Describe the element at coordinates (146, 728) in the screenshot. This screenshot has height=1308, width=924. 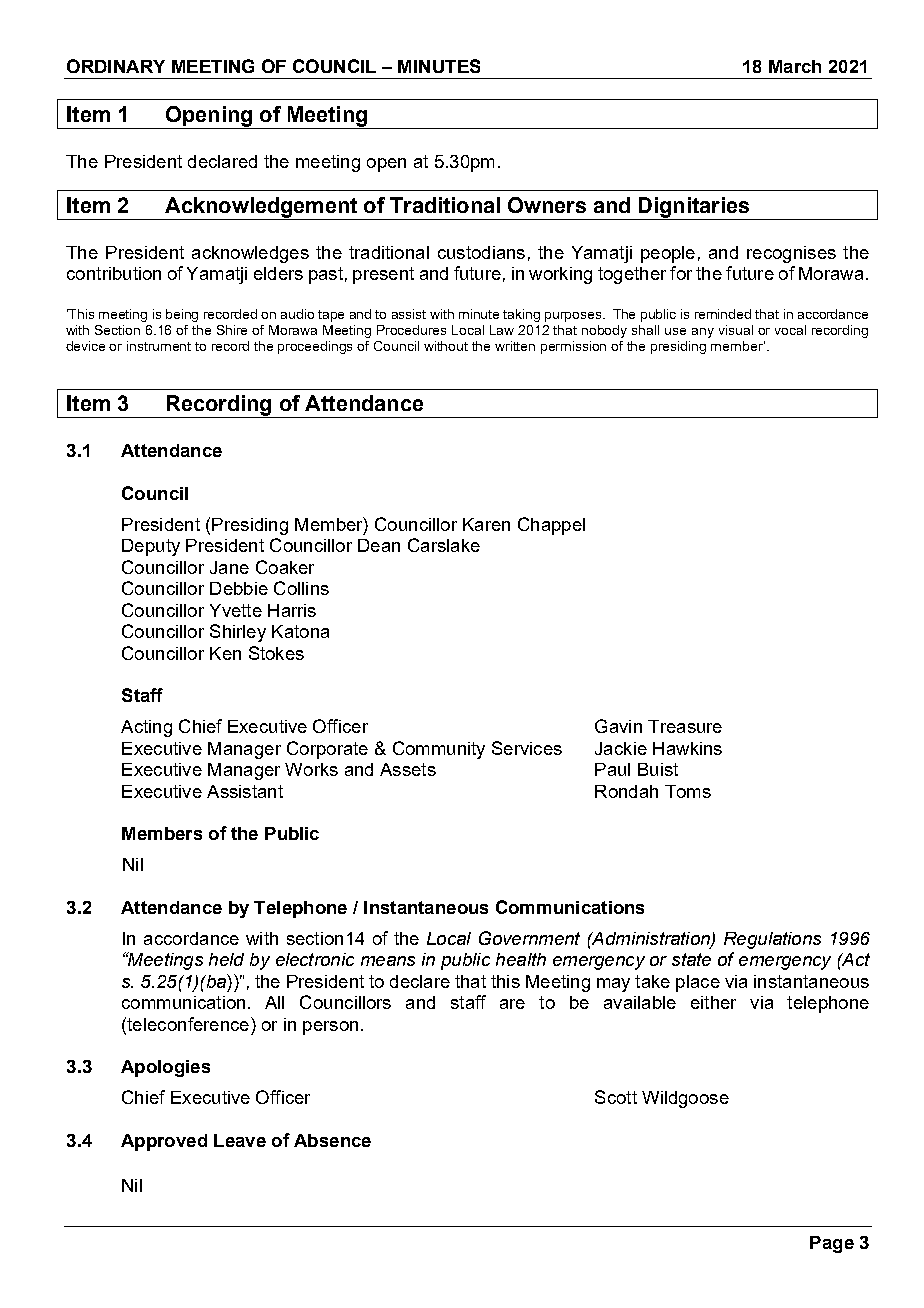
I see `Acting` at that location.
